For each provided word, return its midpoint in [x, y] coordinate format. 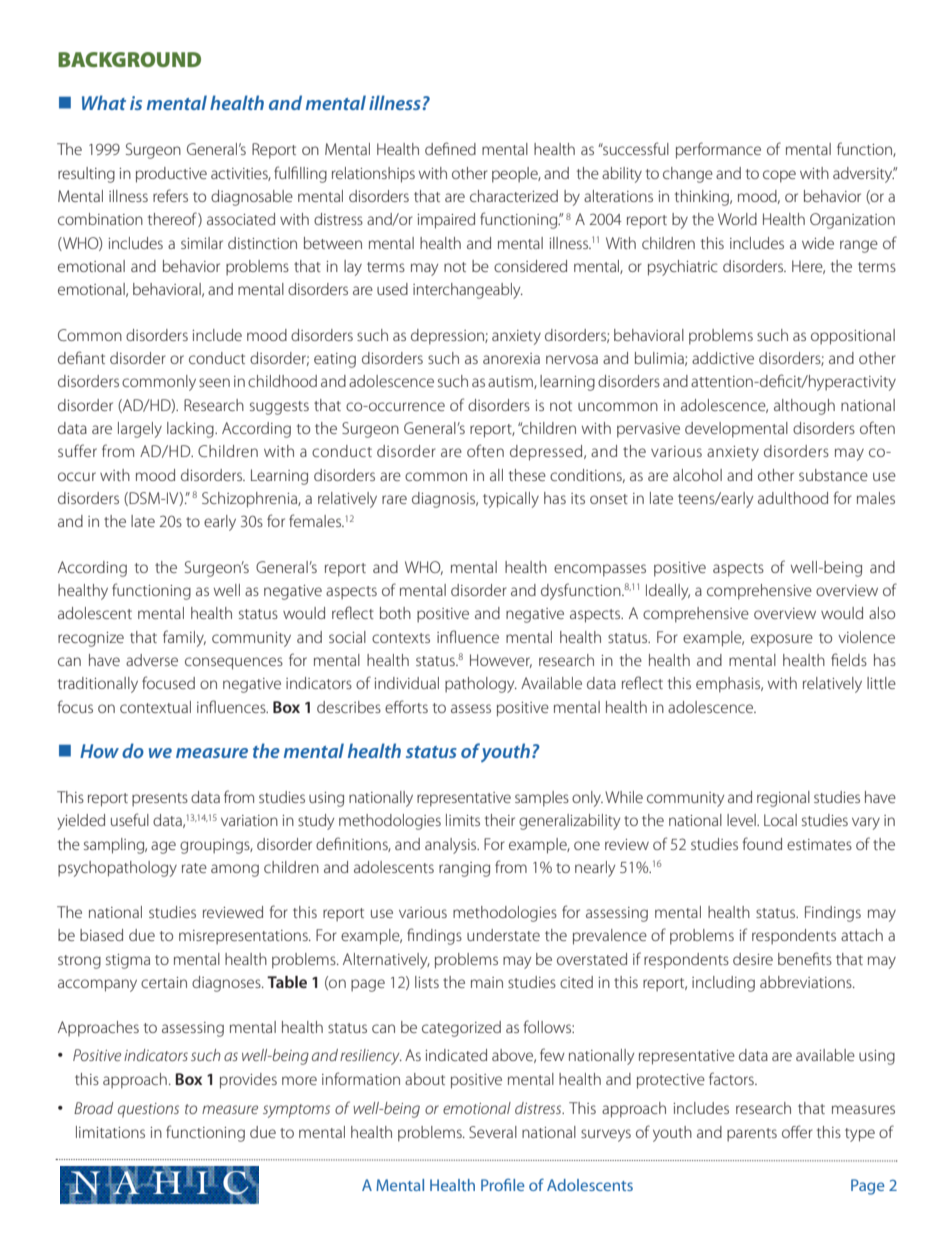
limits [463, 820]
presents [160, 800]
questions [148, 1110]
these [527, 475]
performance [718, 150]
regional [783, 799]
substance [833, 475]
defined [450, 148]
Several [493, 1132]
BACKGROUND [129, 59]
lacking [191, 430]
